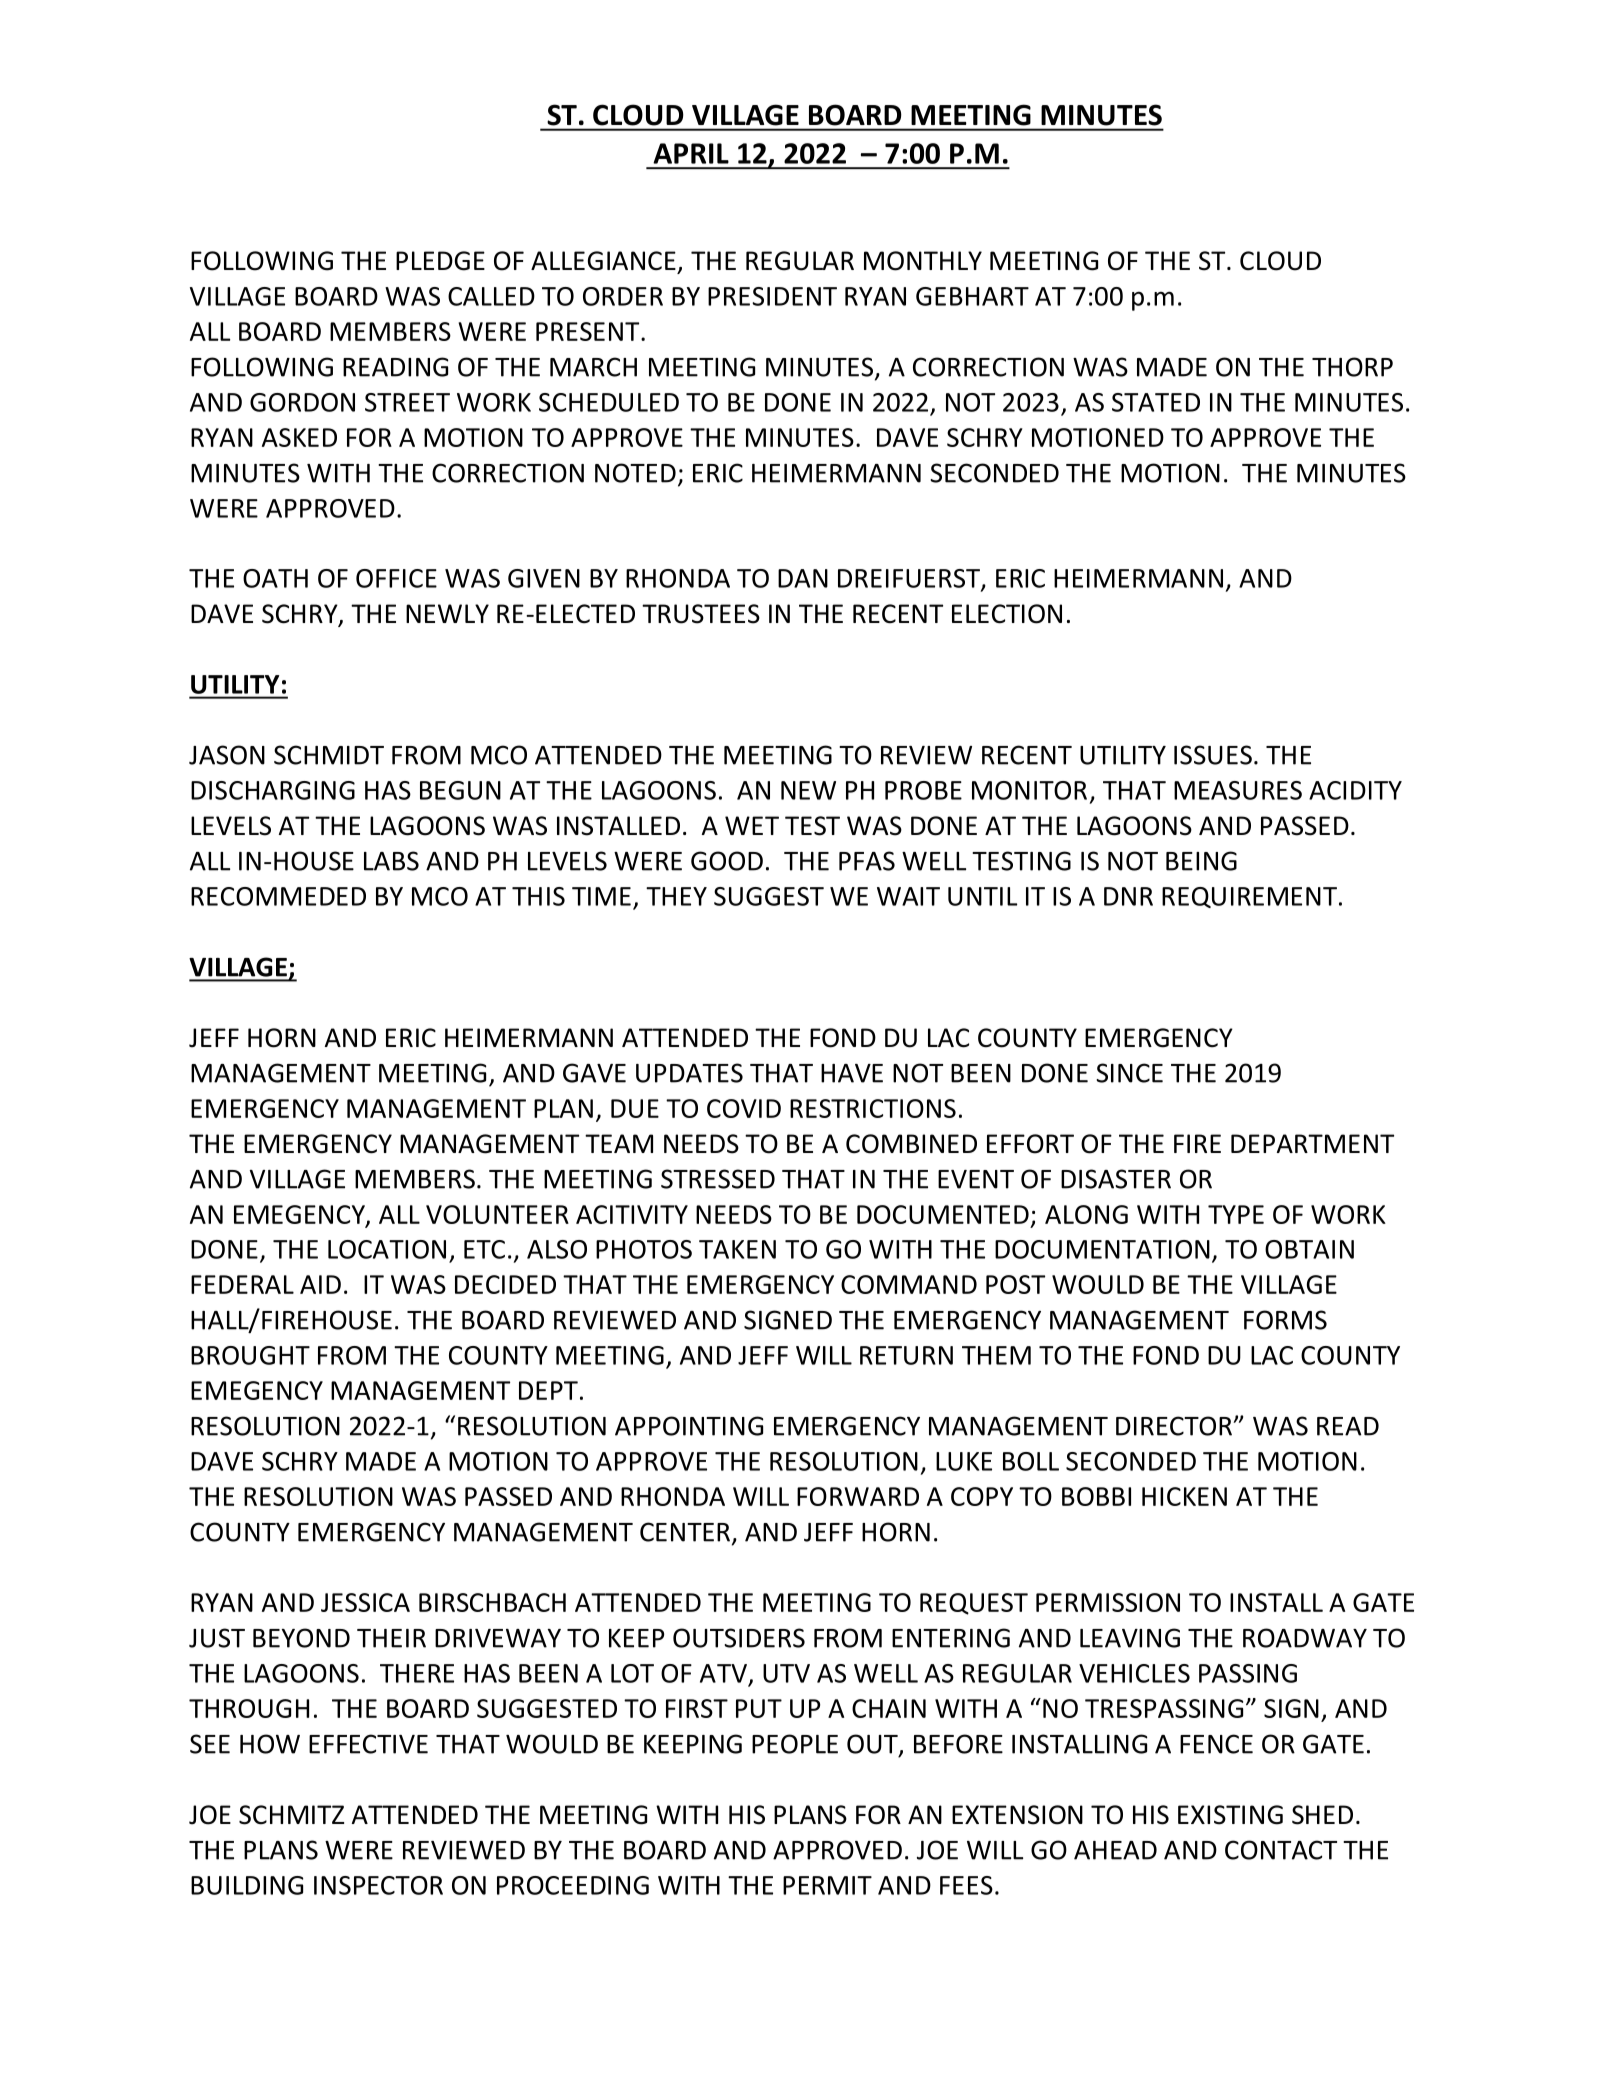  Describe the element at coordinates (1156, 402) in the page. I see `STATED` at that location.
